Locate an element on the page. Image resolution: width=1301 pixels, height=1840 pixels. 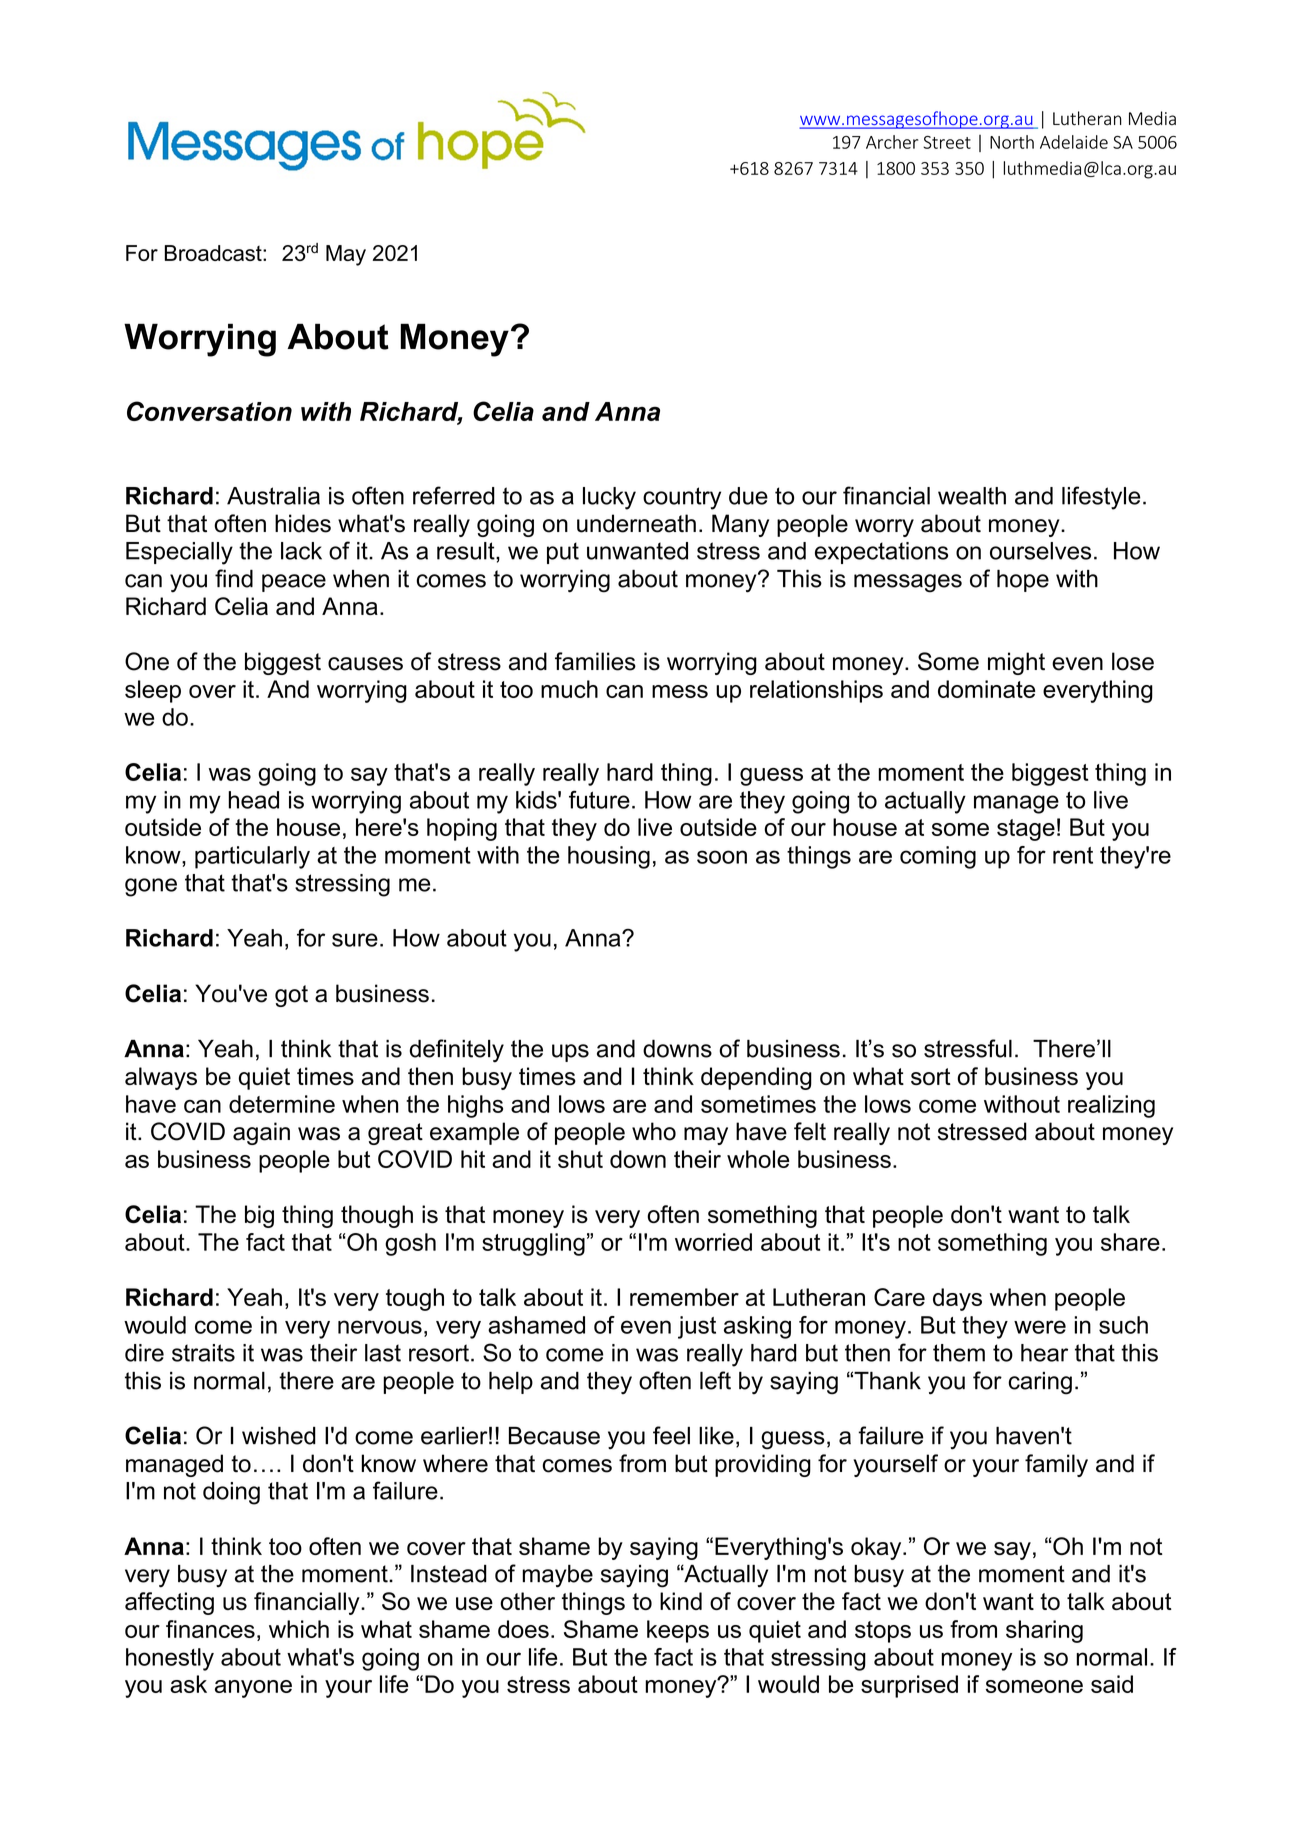
might is located at coordinates (1016, 663).
